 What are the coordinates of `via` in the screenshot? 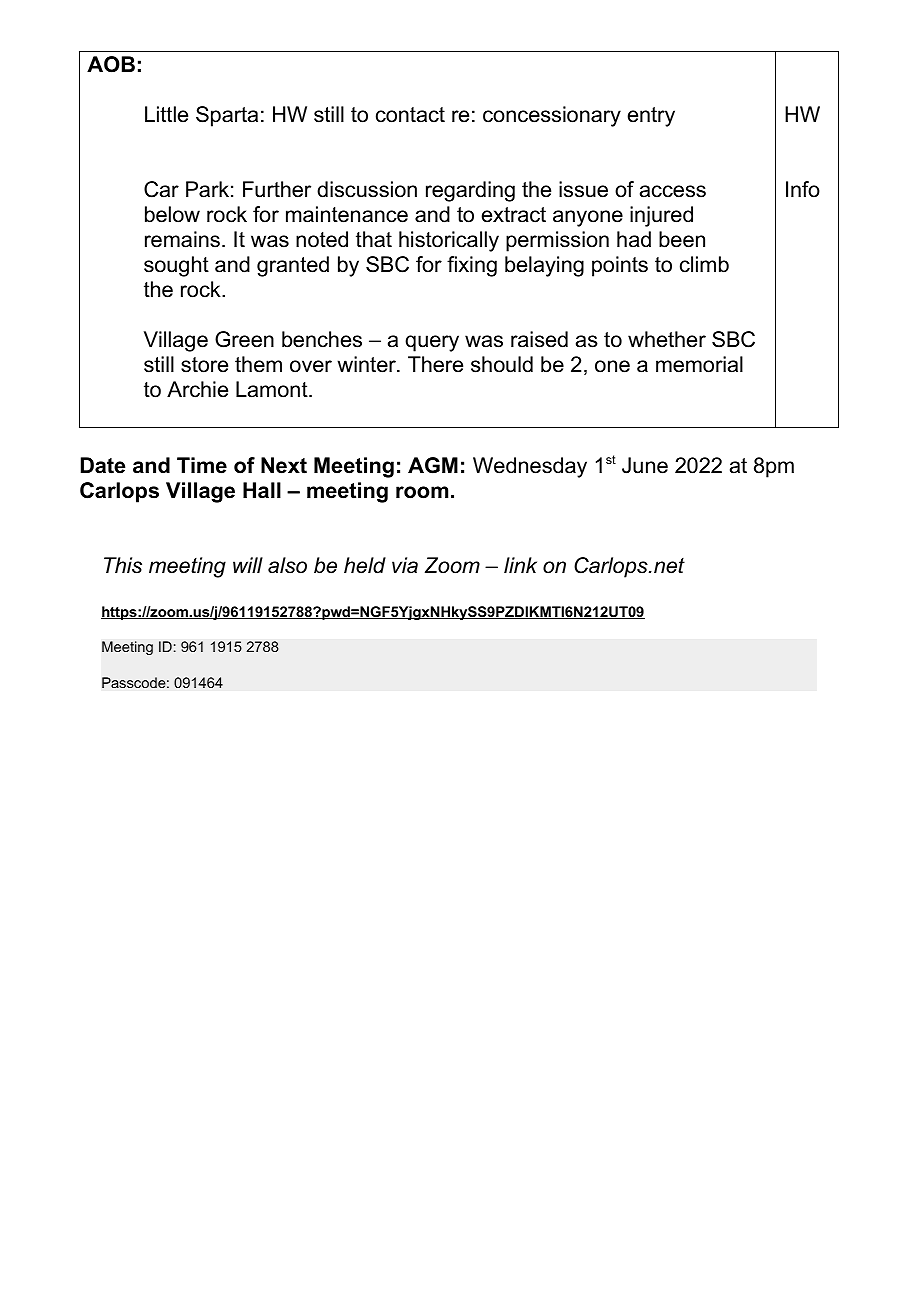 It's located at (405, 565).
